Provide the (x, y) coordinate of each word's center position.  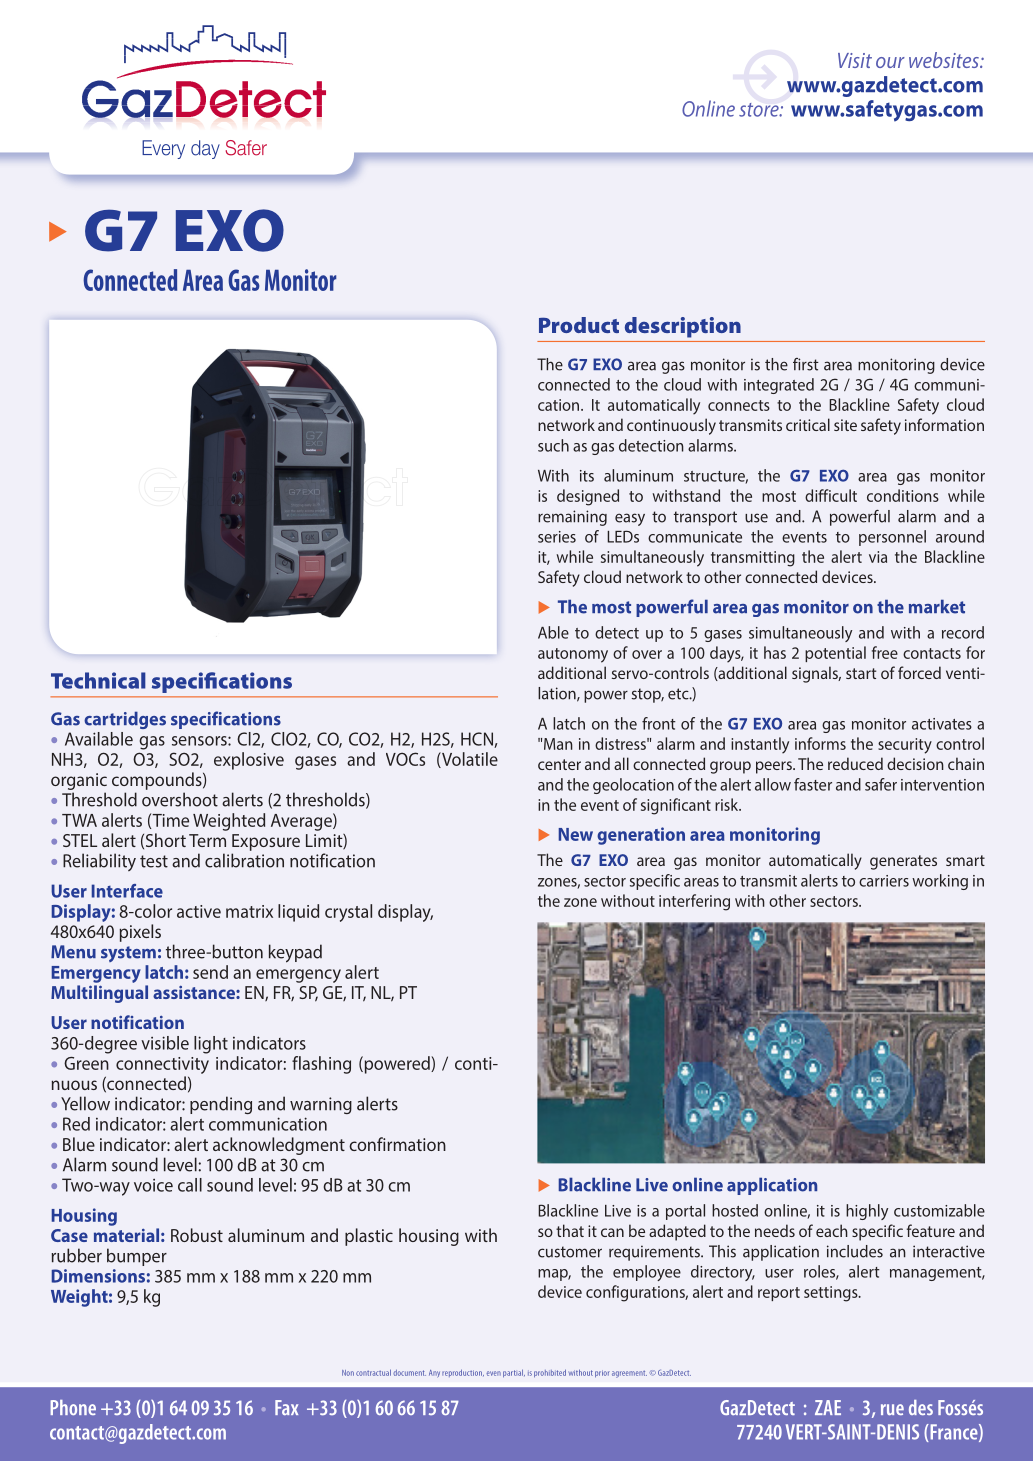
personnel (892, 538)
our (890, 62)
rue (892, 1409)
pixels (140, 933)
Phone (73, 1407)
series (557, 537)
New (576, 834)
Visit (855, 60)
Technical (98, 680)
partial (514, 1373)
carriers (884, 881)
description (683, 327)
